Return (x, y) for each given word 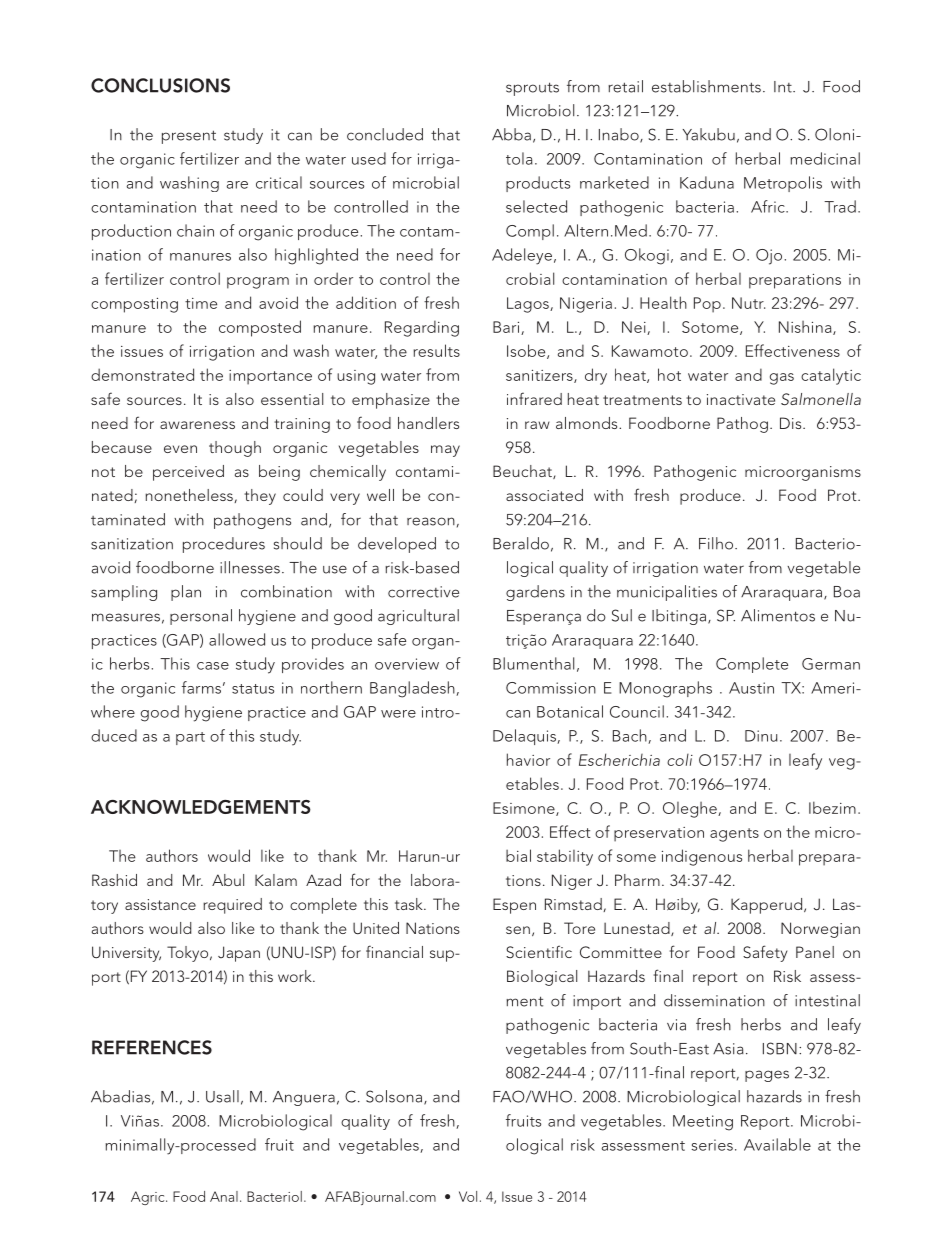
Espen (514, 906)
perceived (188, 473)
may (445, 451)
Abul (228, 880)
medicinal (825, 158)
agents (734, 835)
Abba (511, 134)
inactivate (741, 399)
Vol (468, 1196)
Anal (224, 1196)
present (189, 137)
